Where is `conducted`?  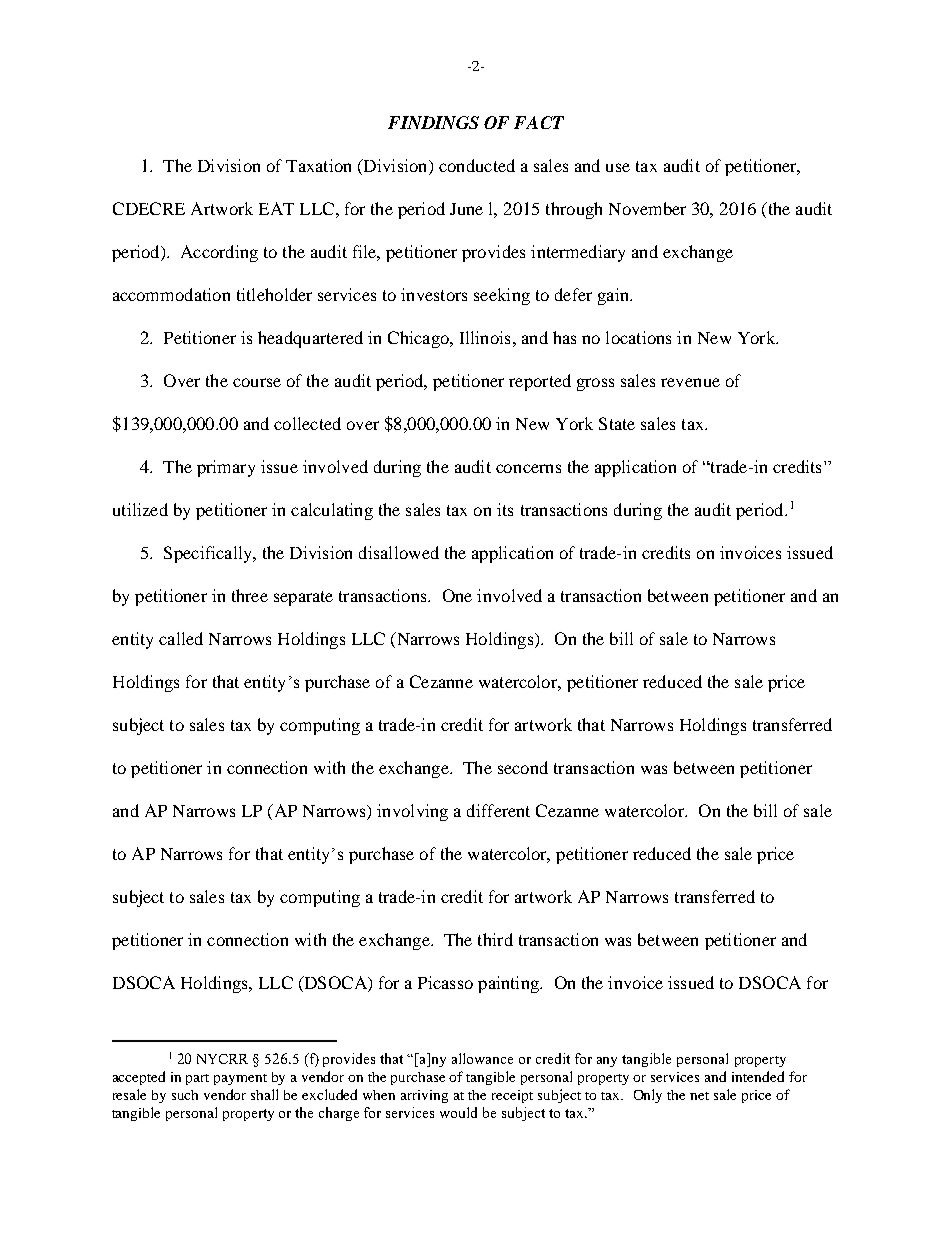
conducted is located at coordinates (477, 165).
